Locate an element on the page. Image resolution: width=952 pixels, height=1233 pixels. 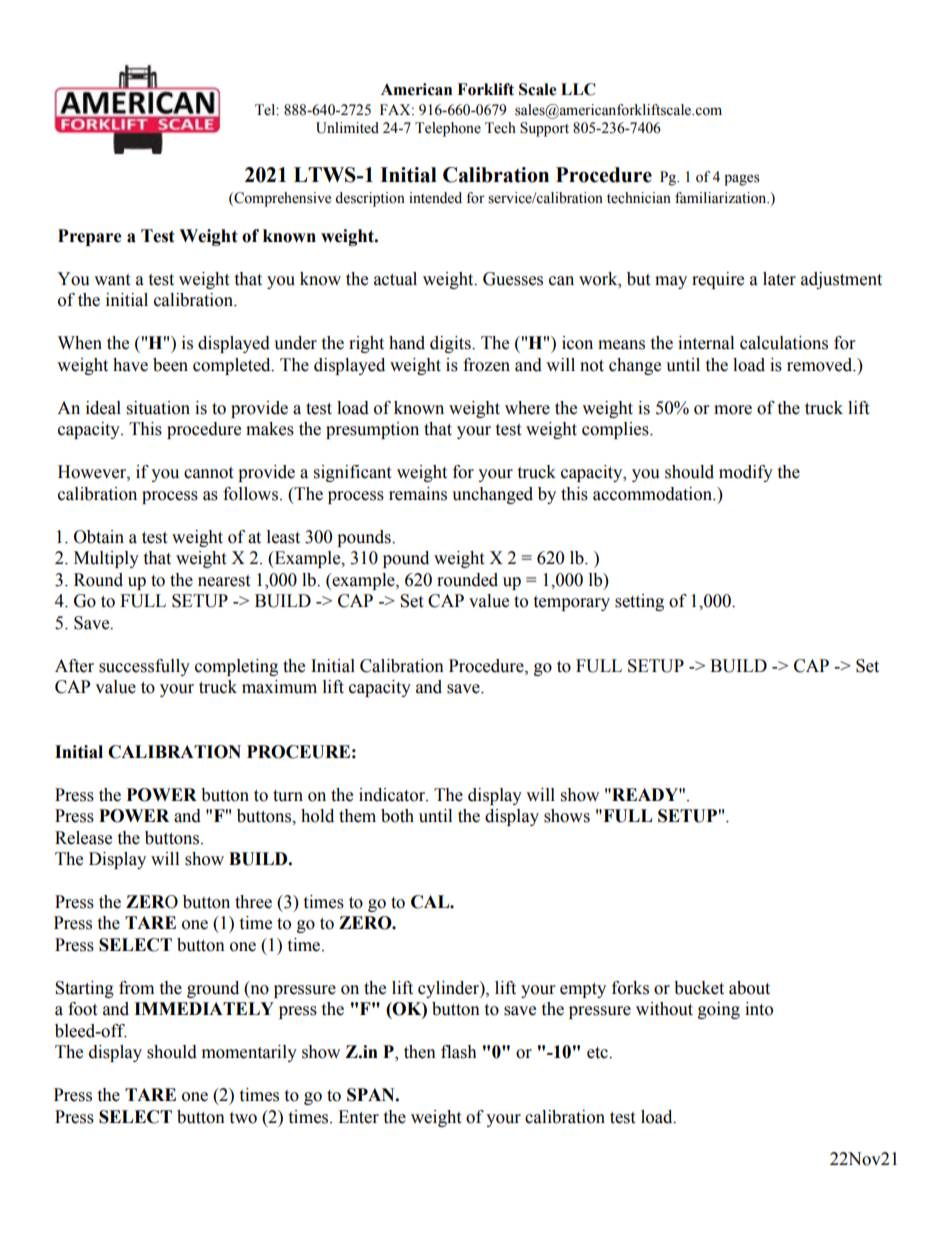
Telephone is located at coordinates (448, 129).
